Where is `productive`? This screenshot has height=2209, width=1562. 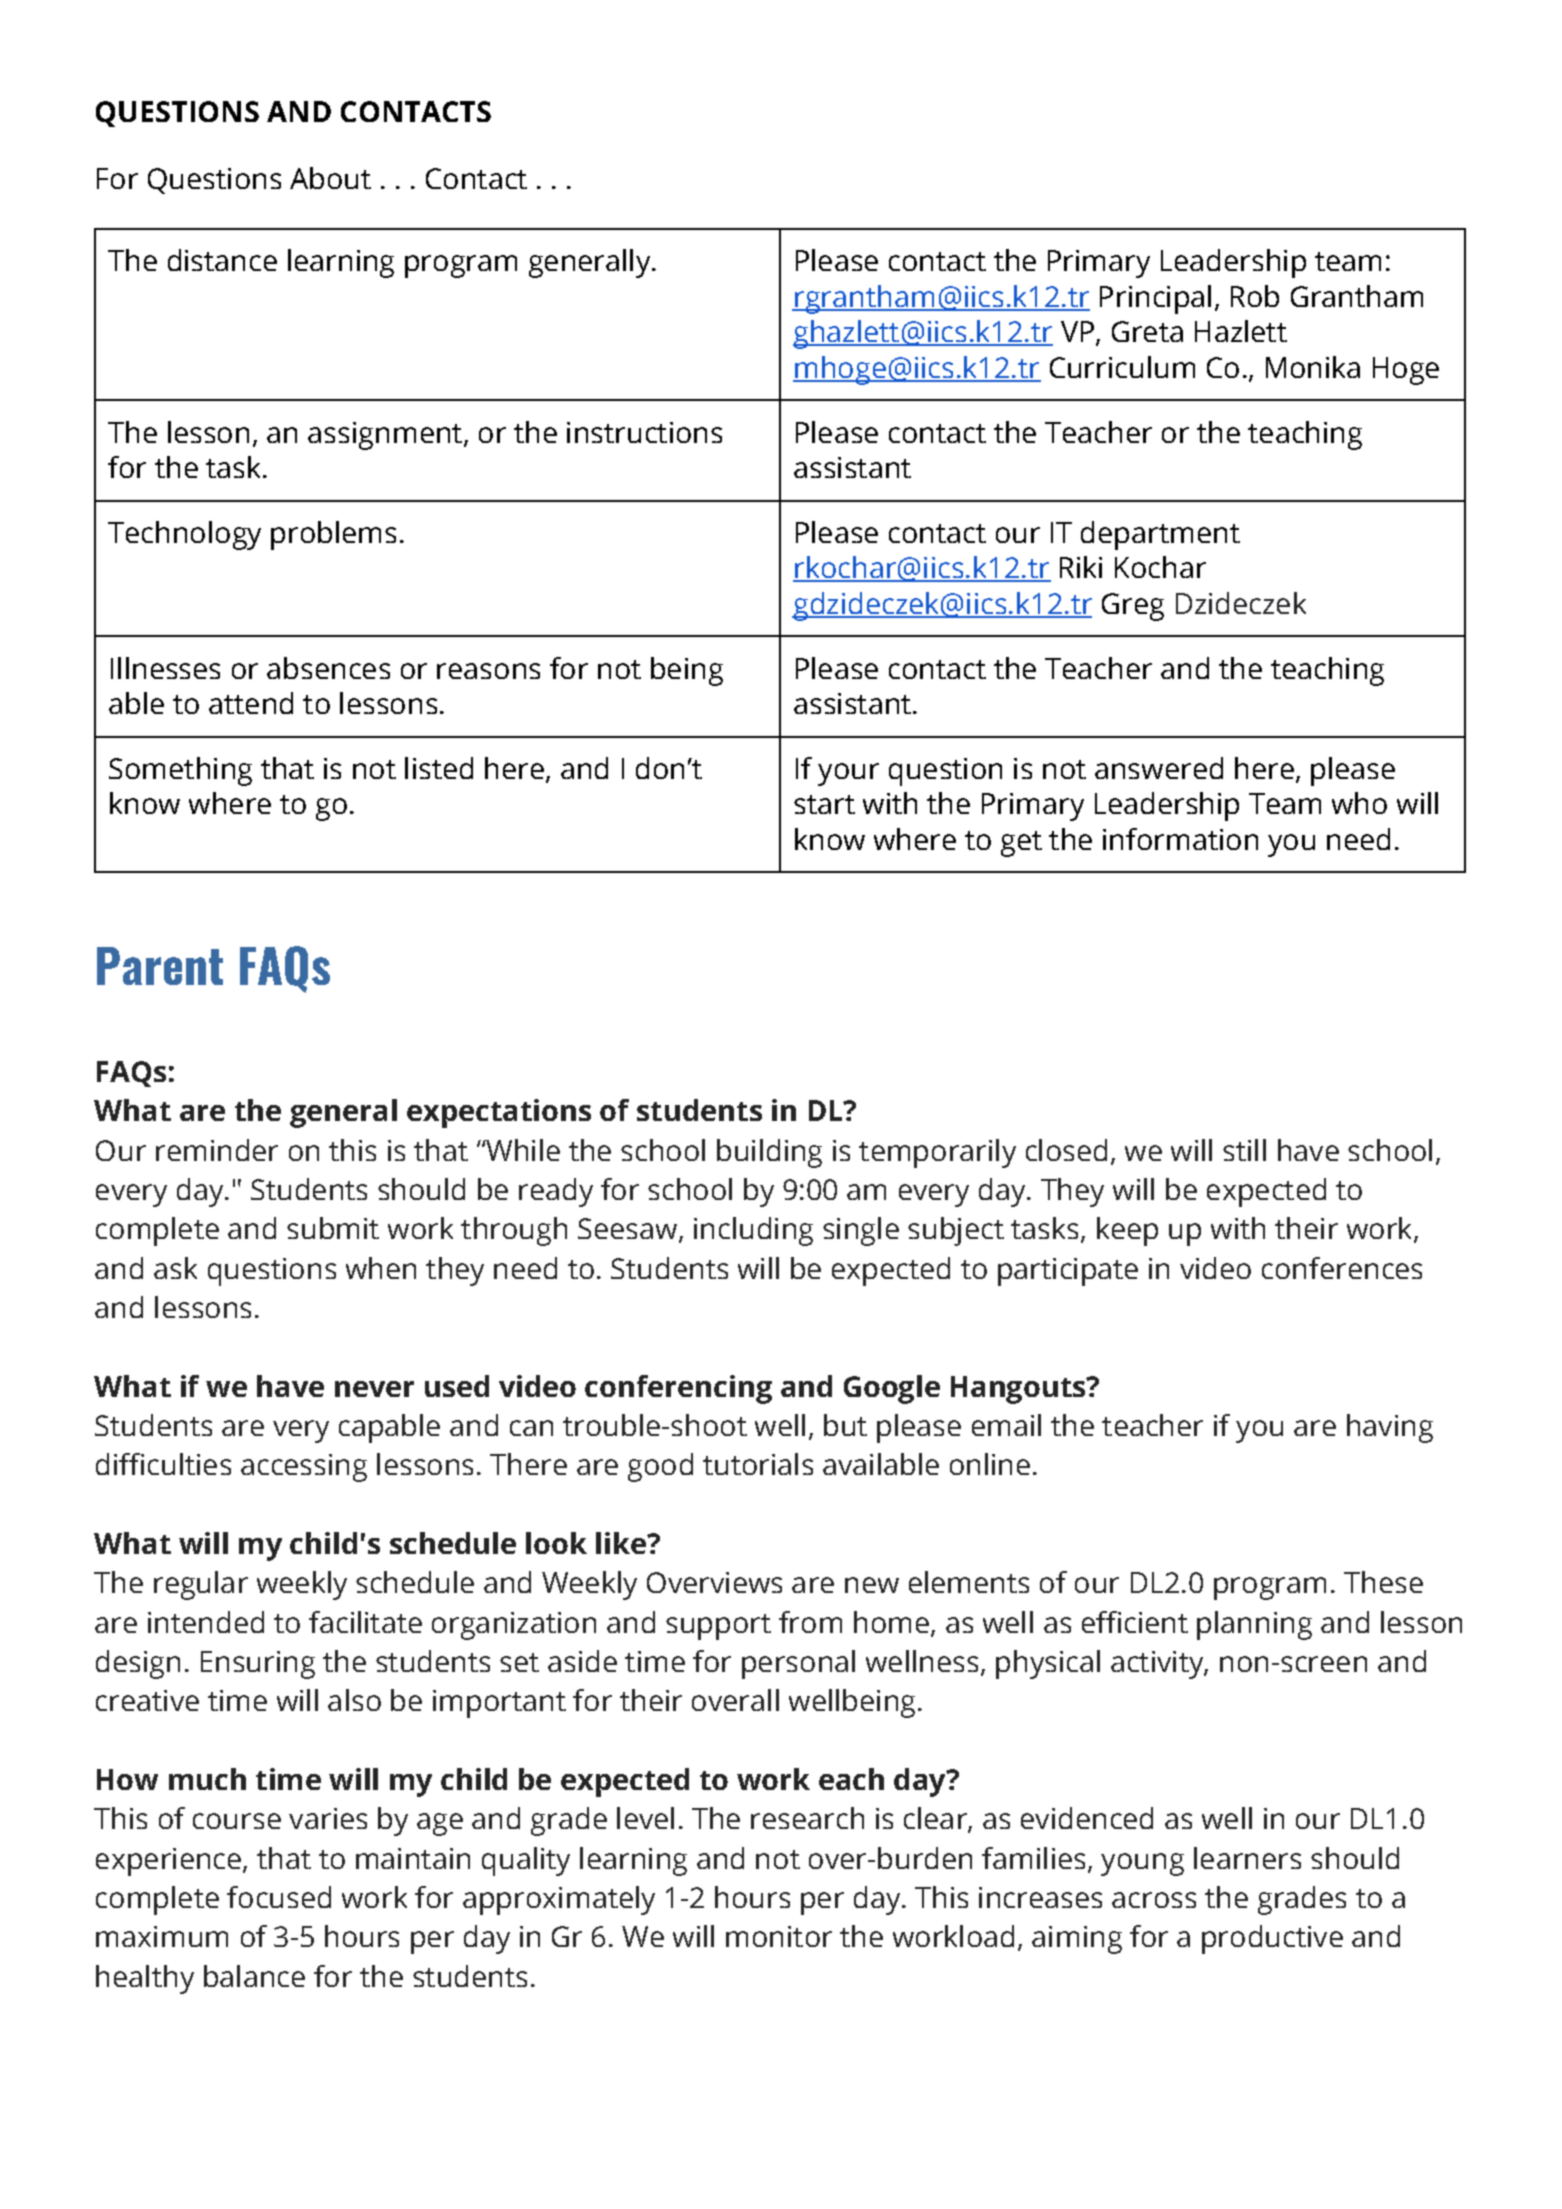
productive is located at coordinates (1272, 1939).
